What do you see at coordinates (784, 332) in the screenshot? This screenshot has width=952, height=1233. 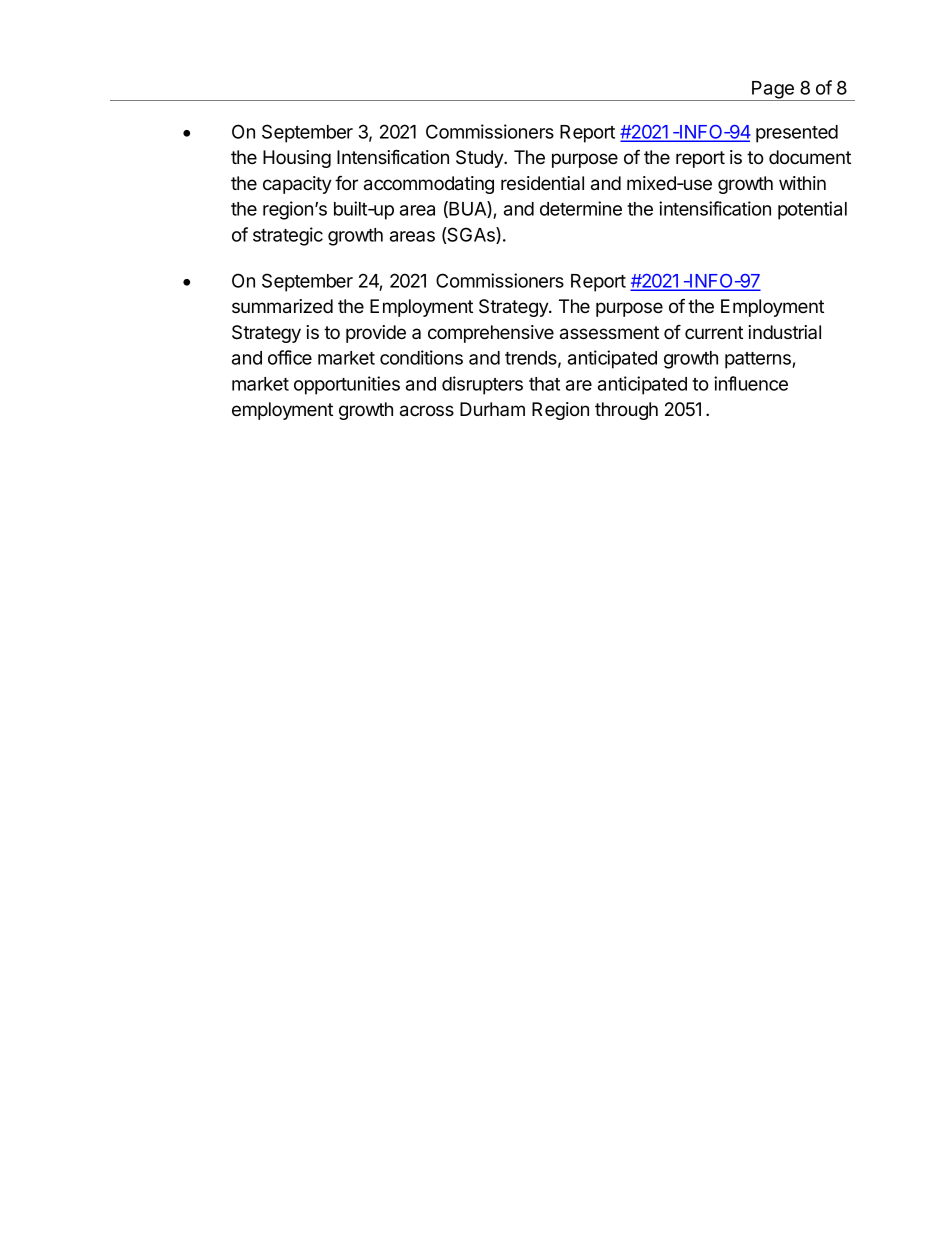 I see `industrial` at bounding box center [784, 332].
